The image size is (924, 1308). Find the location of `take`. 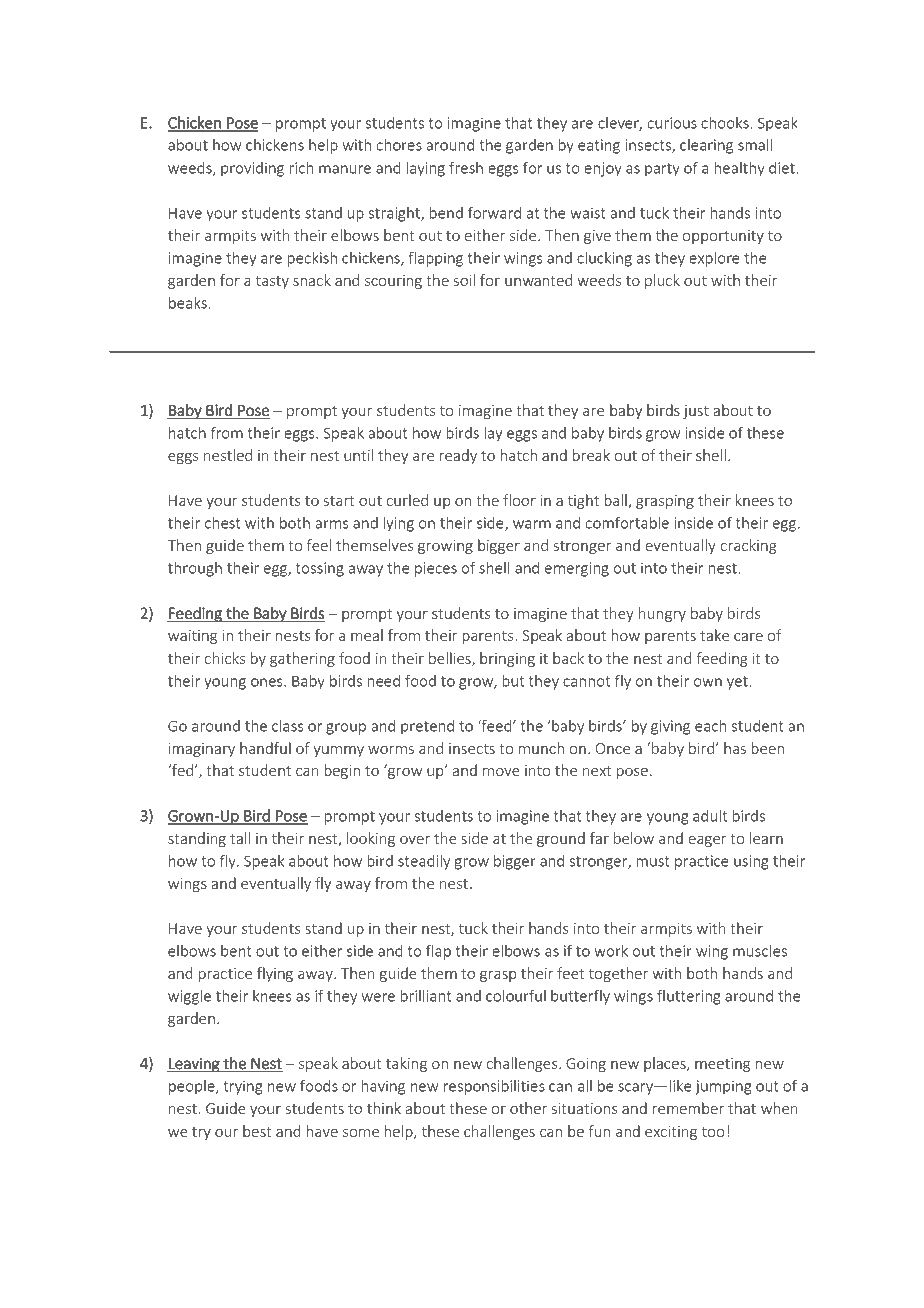

take is located at coordinates (714, 635).
